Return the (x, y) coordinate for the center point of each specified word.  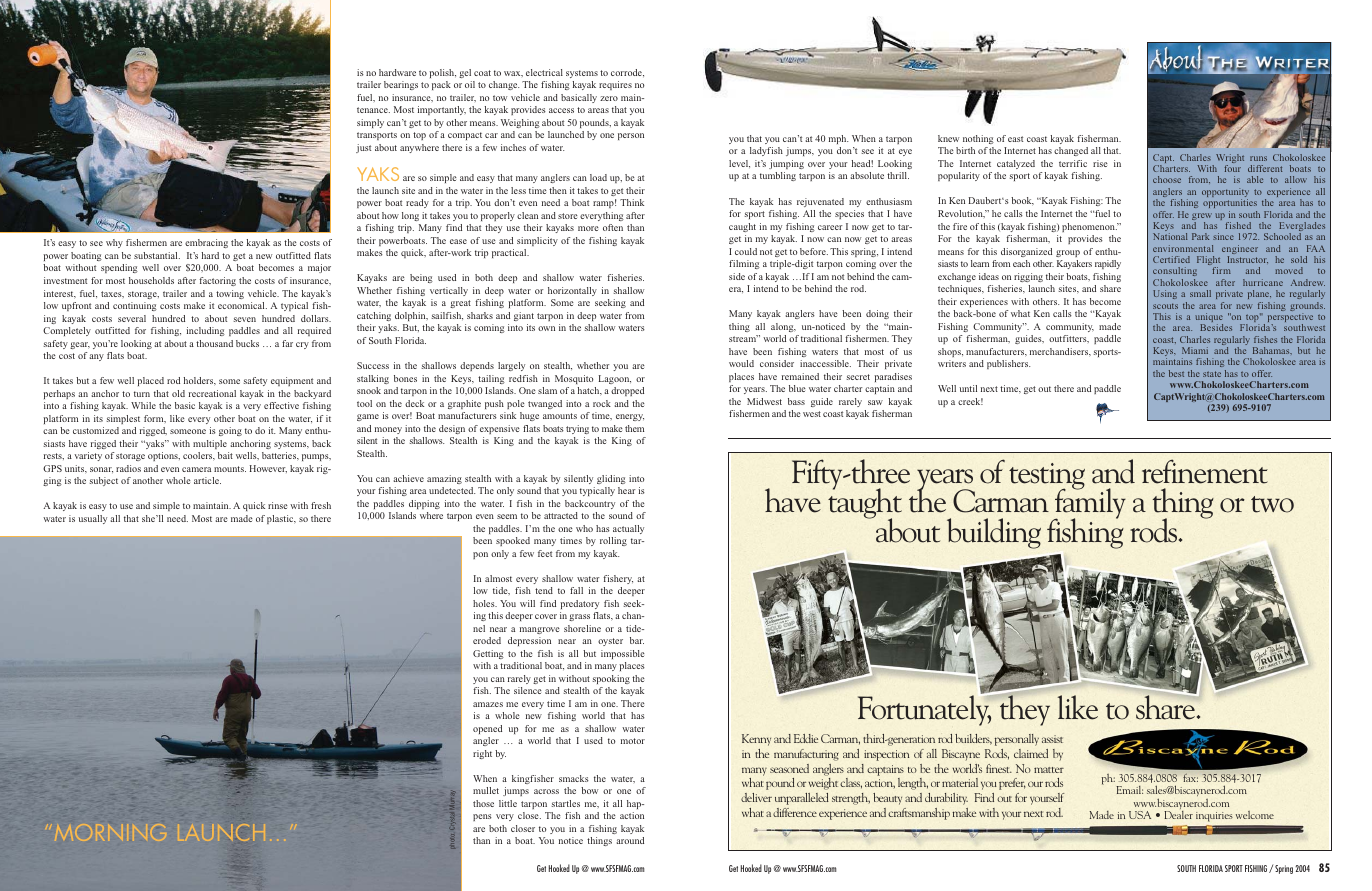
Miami (1195, 350)
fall (576, 590)
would (741, 363)
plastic (281, 519)
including (206, 331)
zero (609, 98)
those (483, 803)
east (1015, 139)
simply (370, 123)
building (994, 533)
